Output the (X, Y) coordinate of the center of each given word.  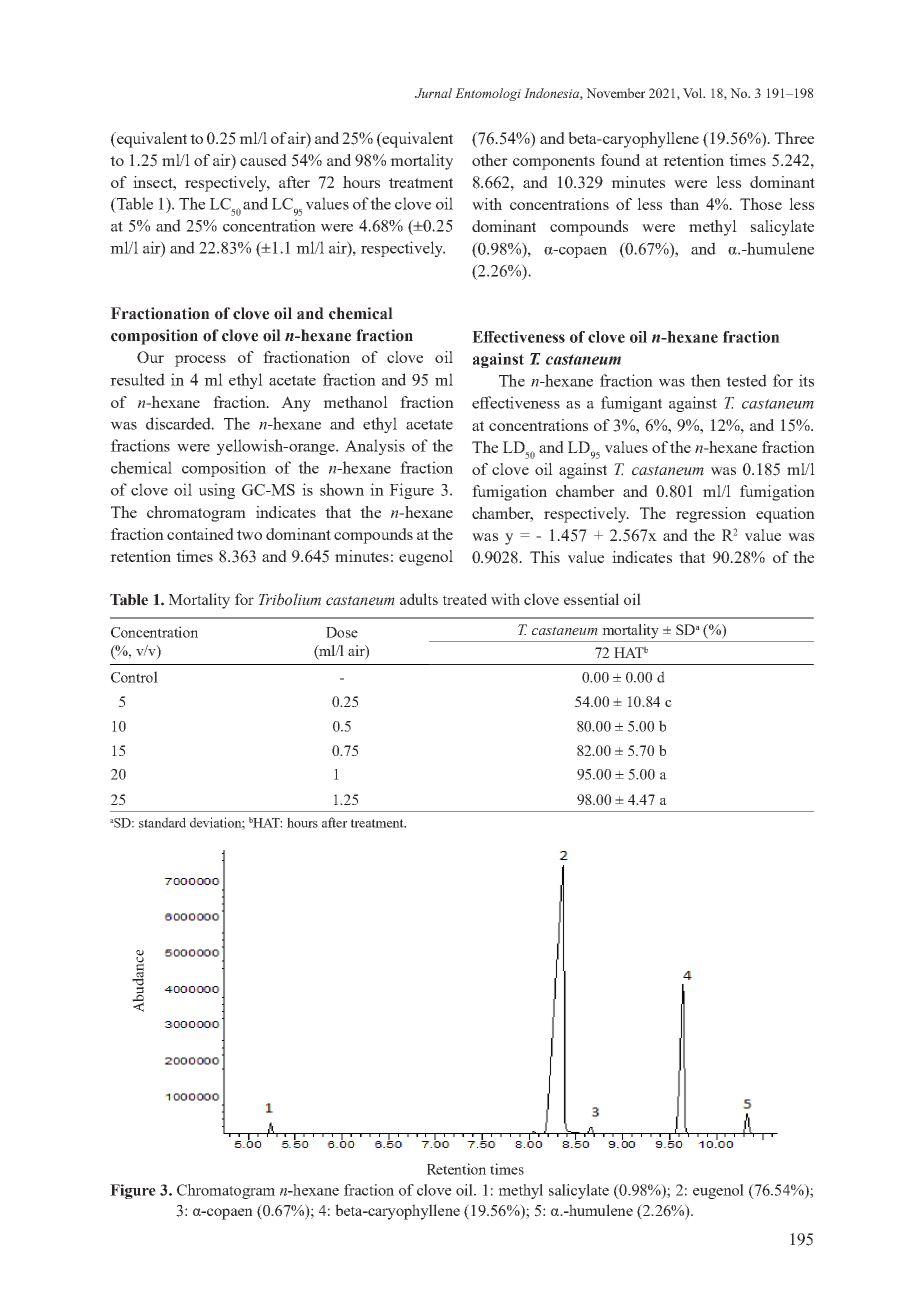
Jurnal (433, 93)
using (217, 491)
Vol (694, 93)
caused (263, 160)
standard (162, 822)
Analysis (375, 447)
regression (711, 515)
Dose (342, 632)
